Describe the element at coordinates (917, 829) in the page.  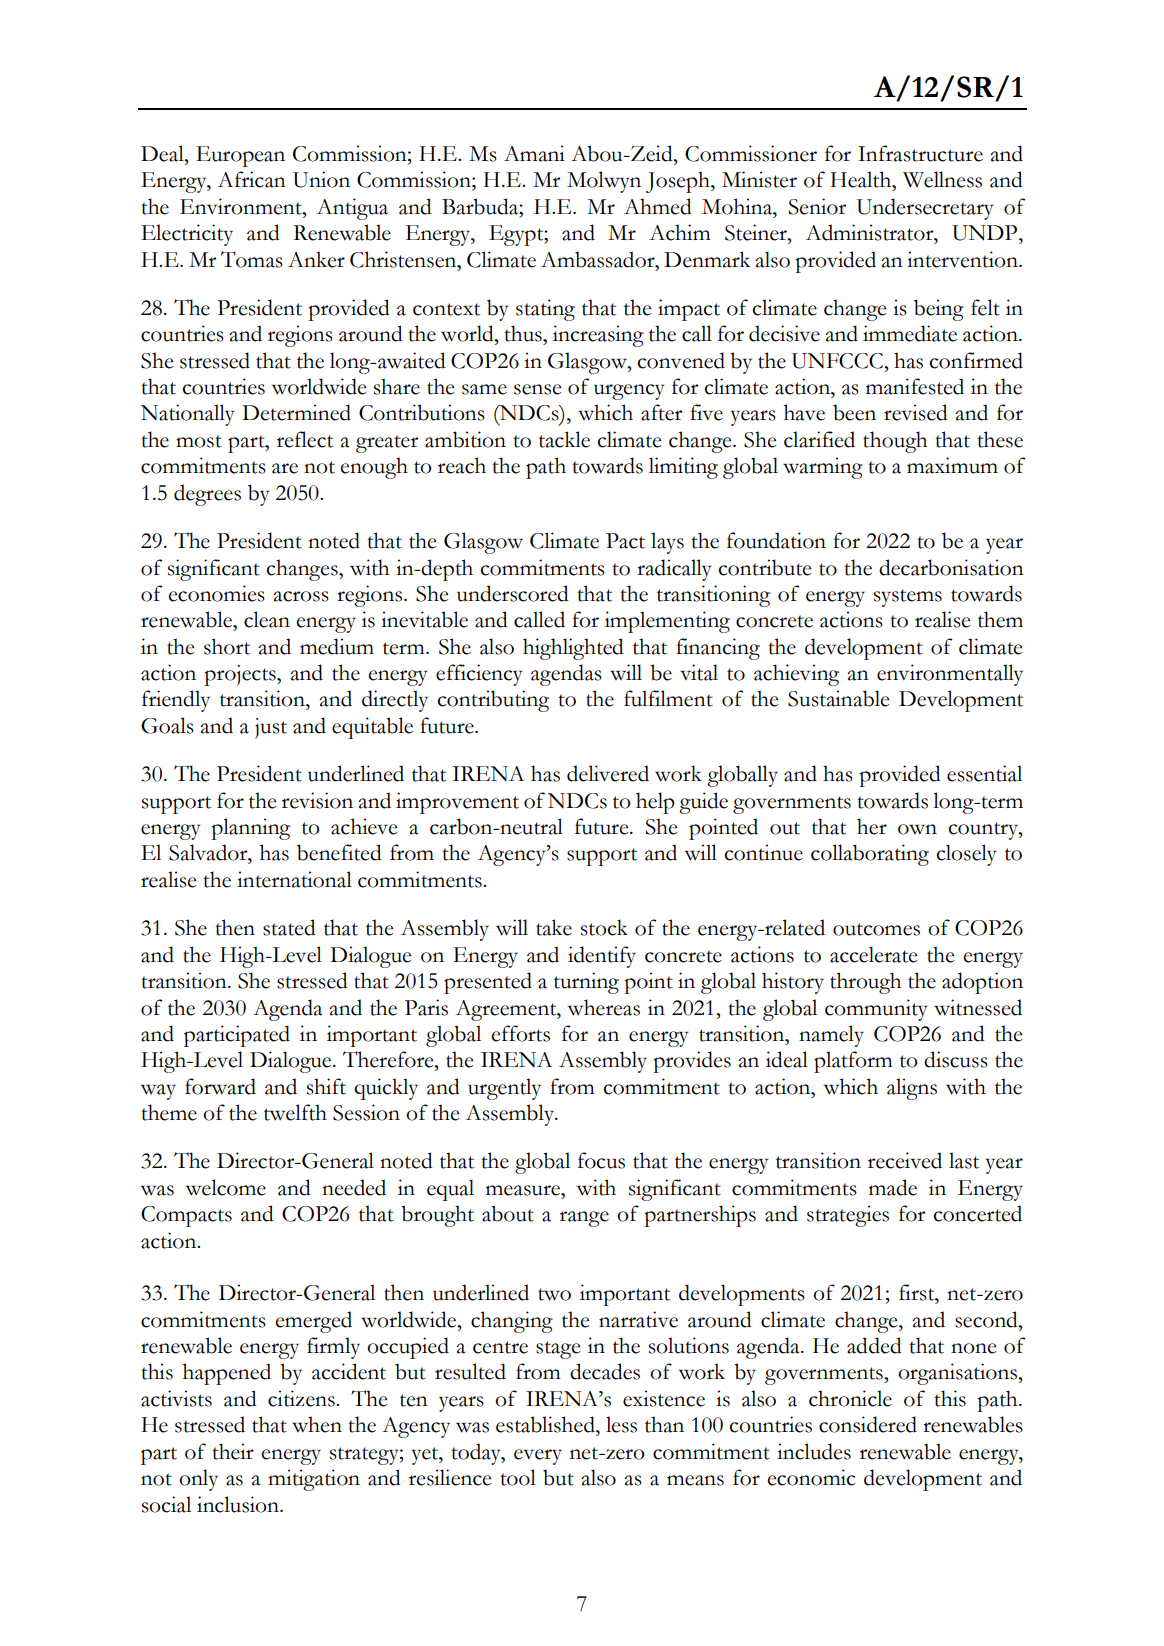
I see `own` at that location.
